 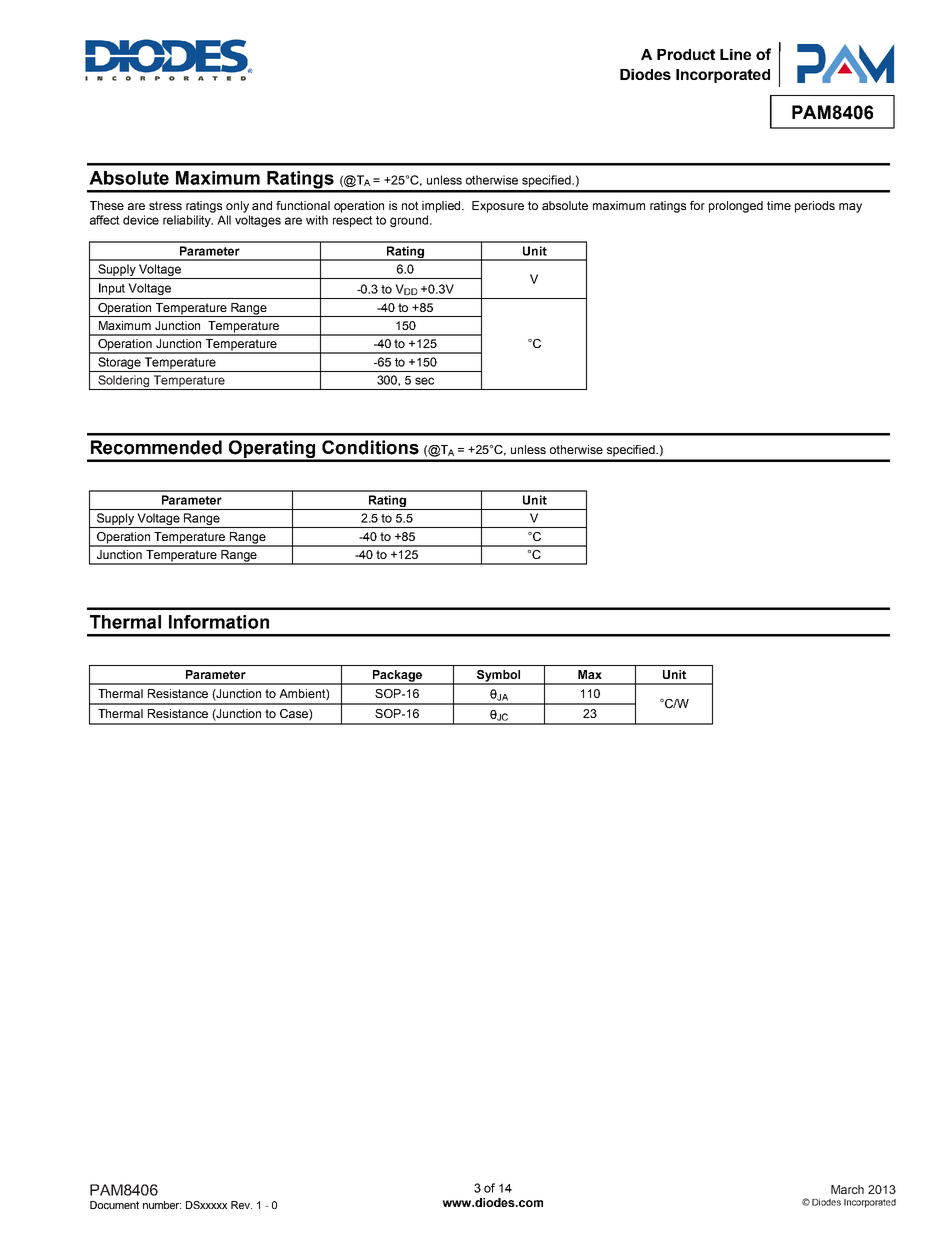 I want to click on stress, so click(x=165, y=205).
